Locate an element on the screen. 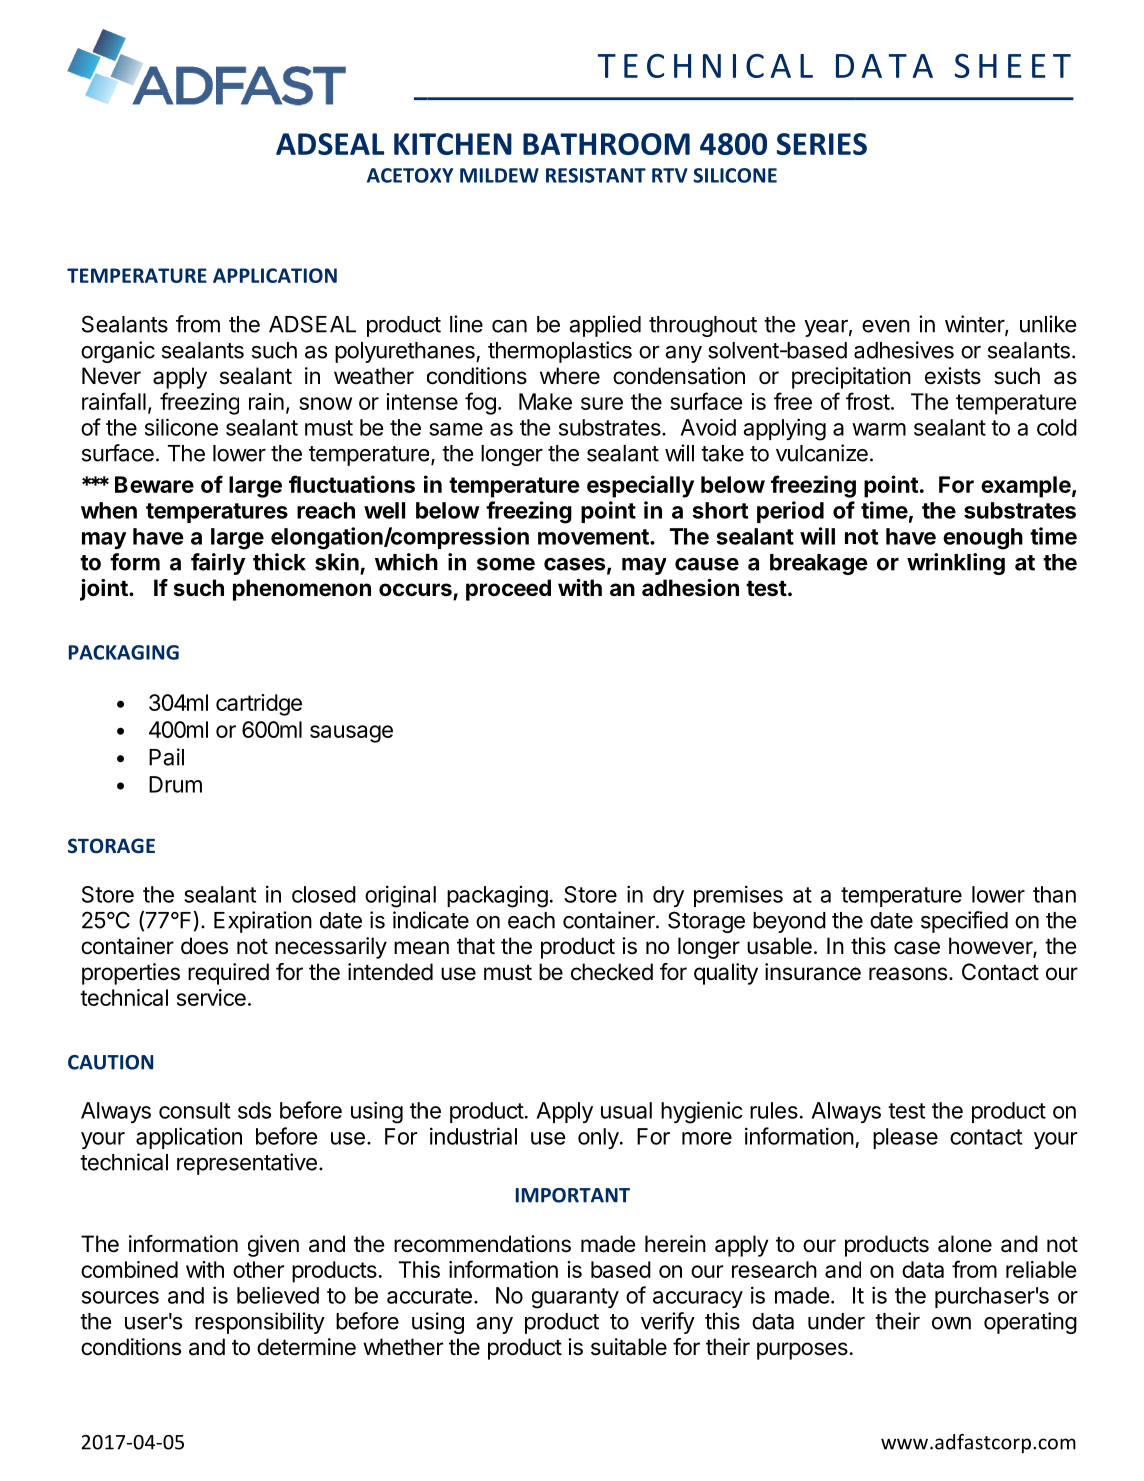 The height and width of the screenshot is (1481, 1144). suitable is located at coordinates (629, 1347).
